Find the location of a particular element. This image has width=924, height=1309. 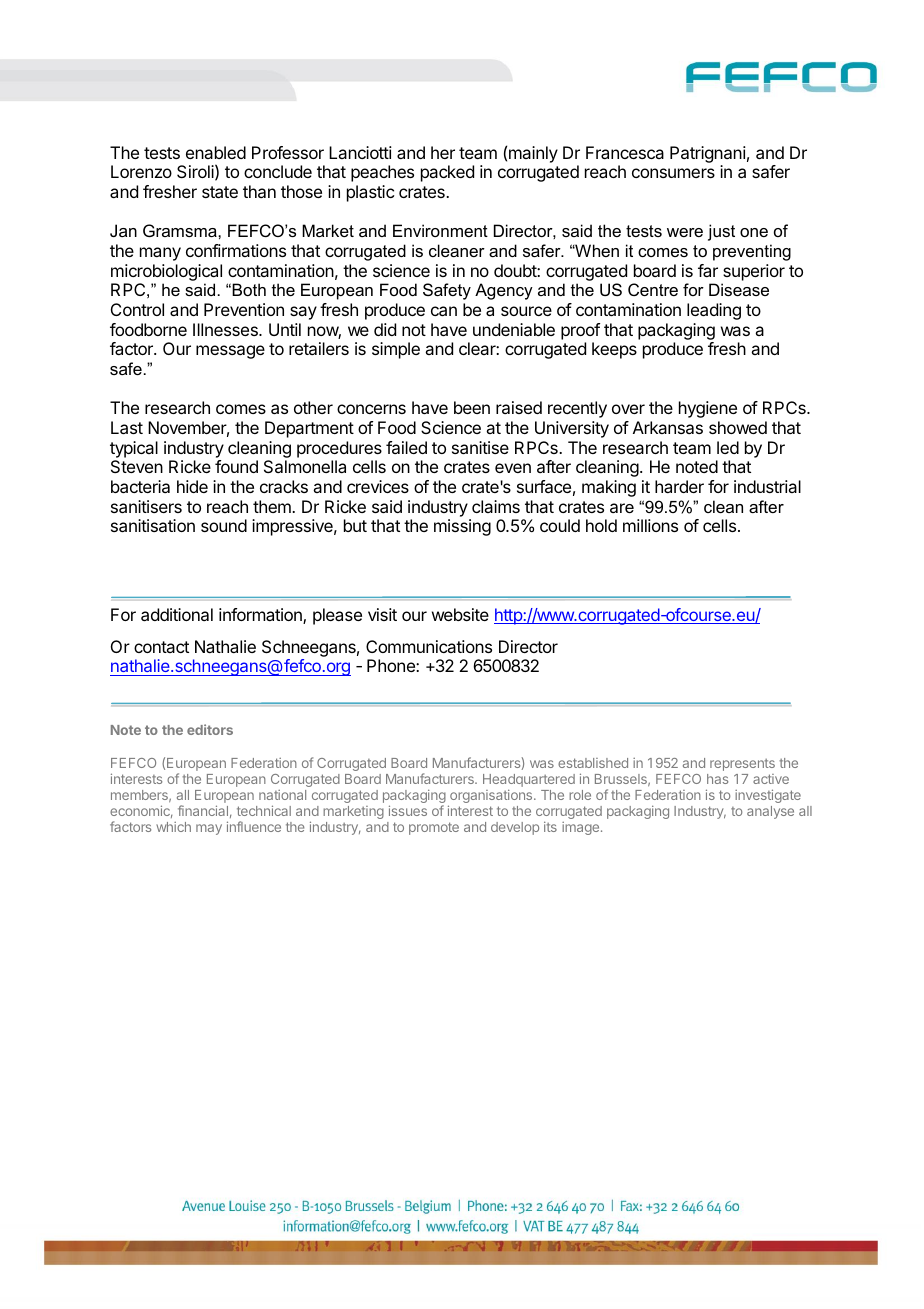

packed is located at coordinates (447, 173).
